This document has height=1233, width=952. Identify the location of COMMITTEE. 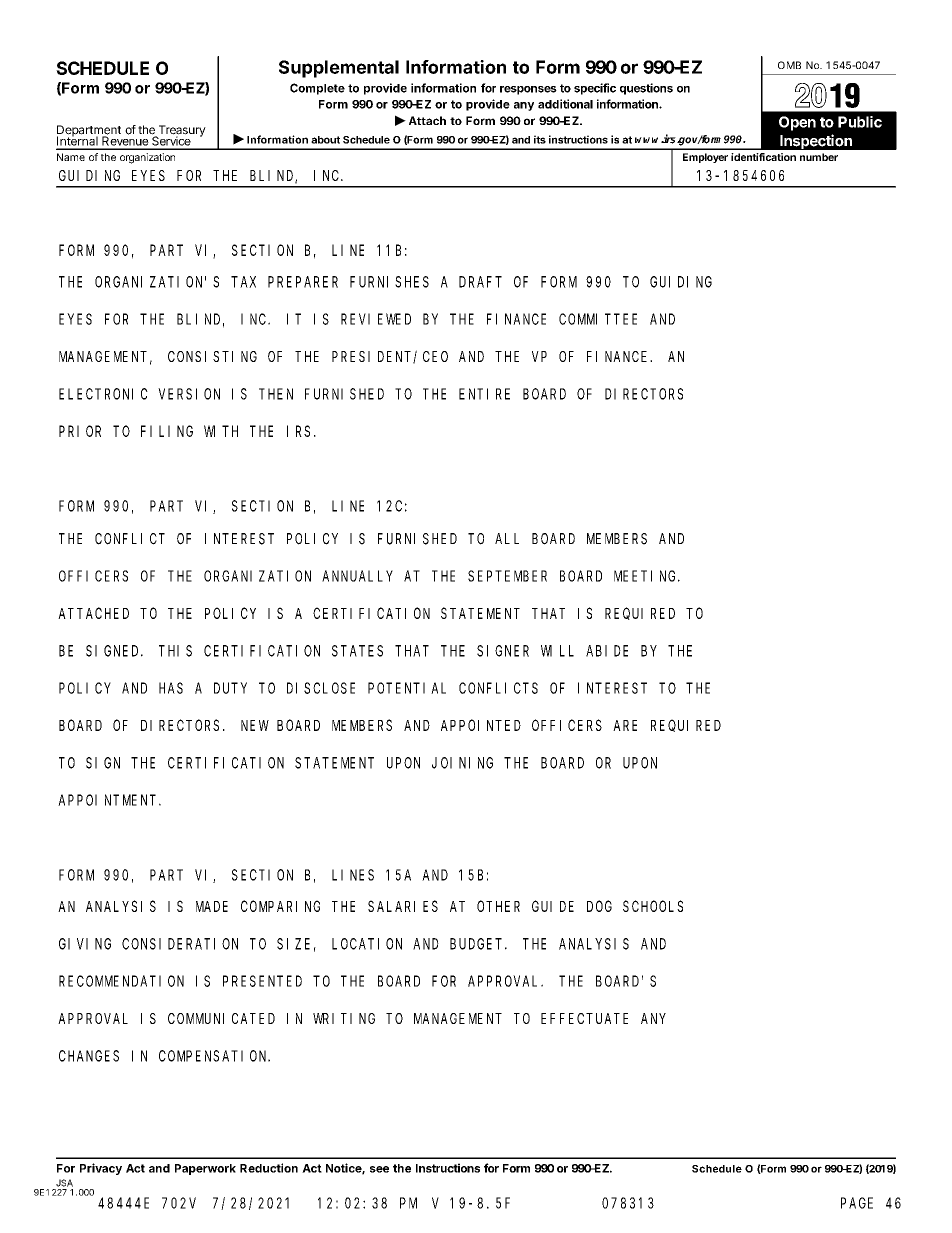
(598, 319).
